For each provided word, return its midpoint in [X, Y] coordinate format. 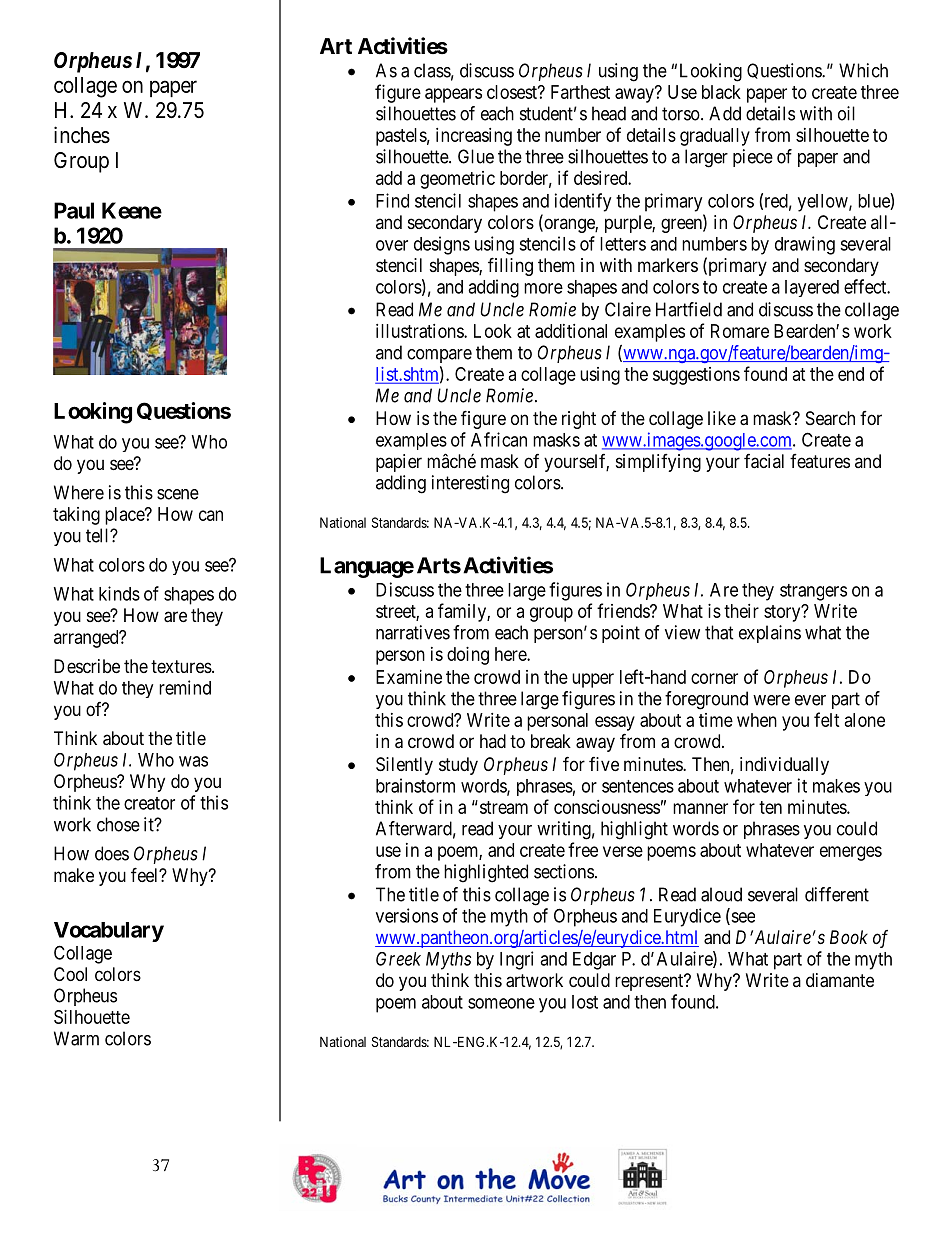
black [721, 92]
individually [784, 766]
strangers [813, 592]
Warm [76, 1038]
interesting [470, 484]
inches [82, 135]
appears [453, 95]
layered [812, 288]
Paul [74, 210]
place [125, 516]
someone [501, 1003]
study [458, 766]
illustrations [420, 331]
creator [149, 803]
